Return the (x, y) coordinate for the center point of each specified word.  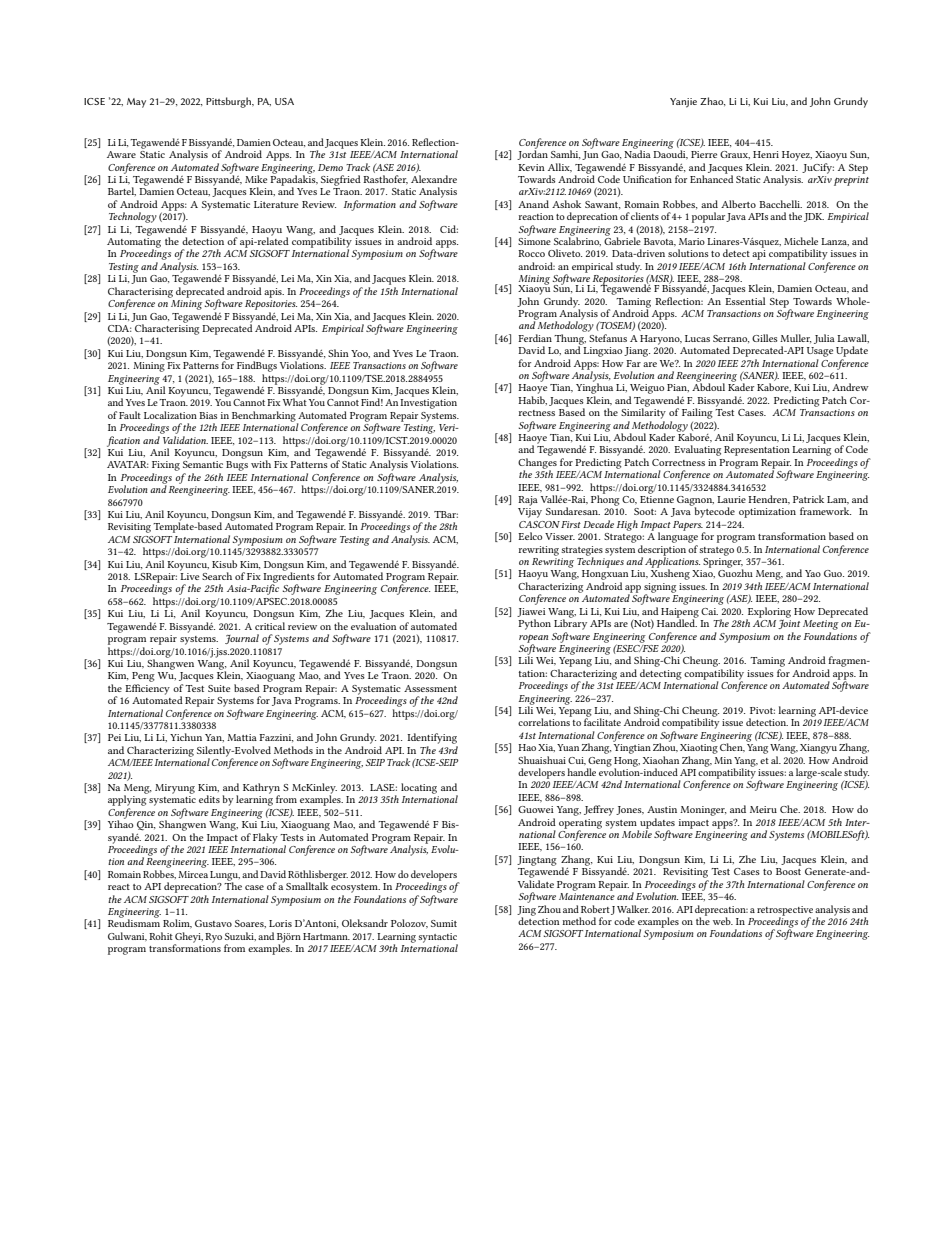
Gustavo (213, 923)
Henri (766, 154)
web (723, 921)
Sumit (444, 923)
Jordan (532, 154)
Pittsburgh (230, 102)
